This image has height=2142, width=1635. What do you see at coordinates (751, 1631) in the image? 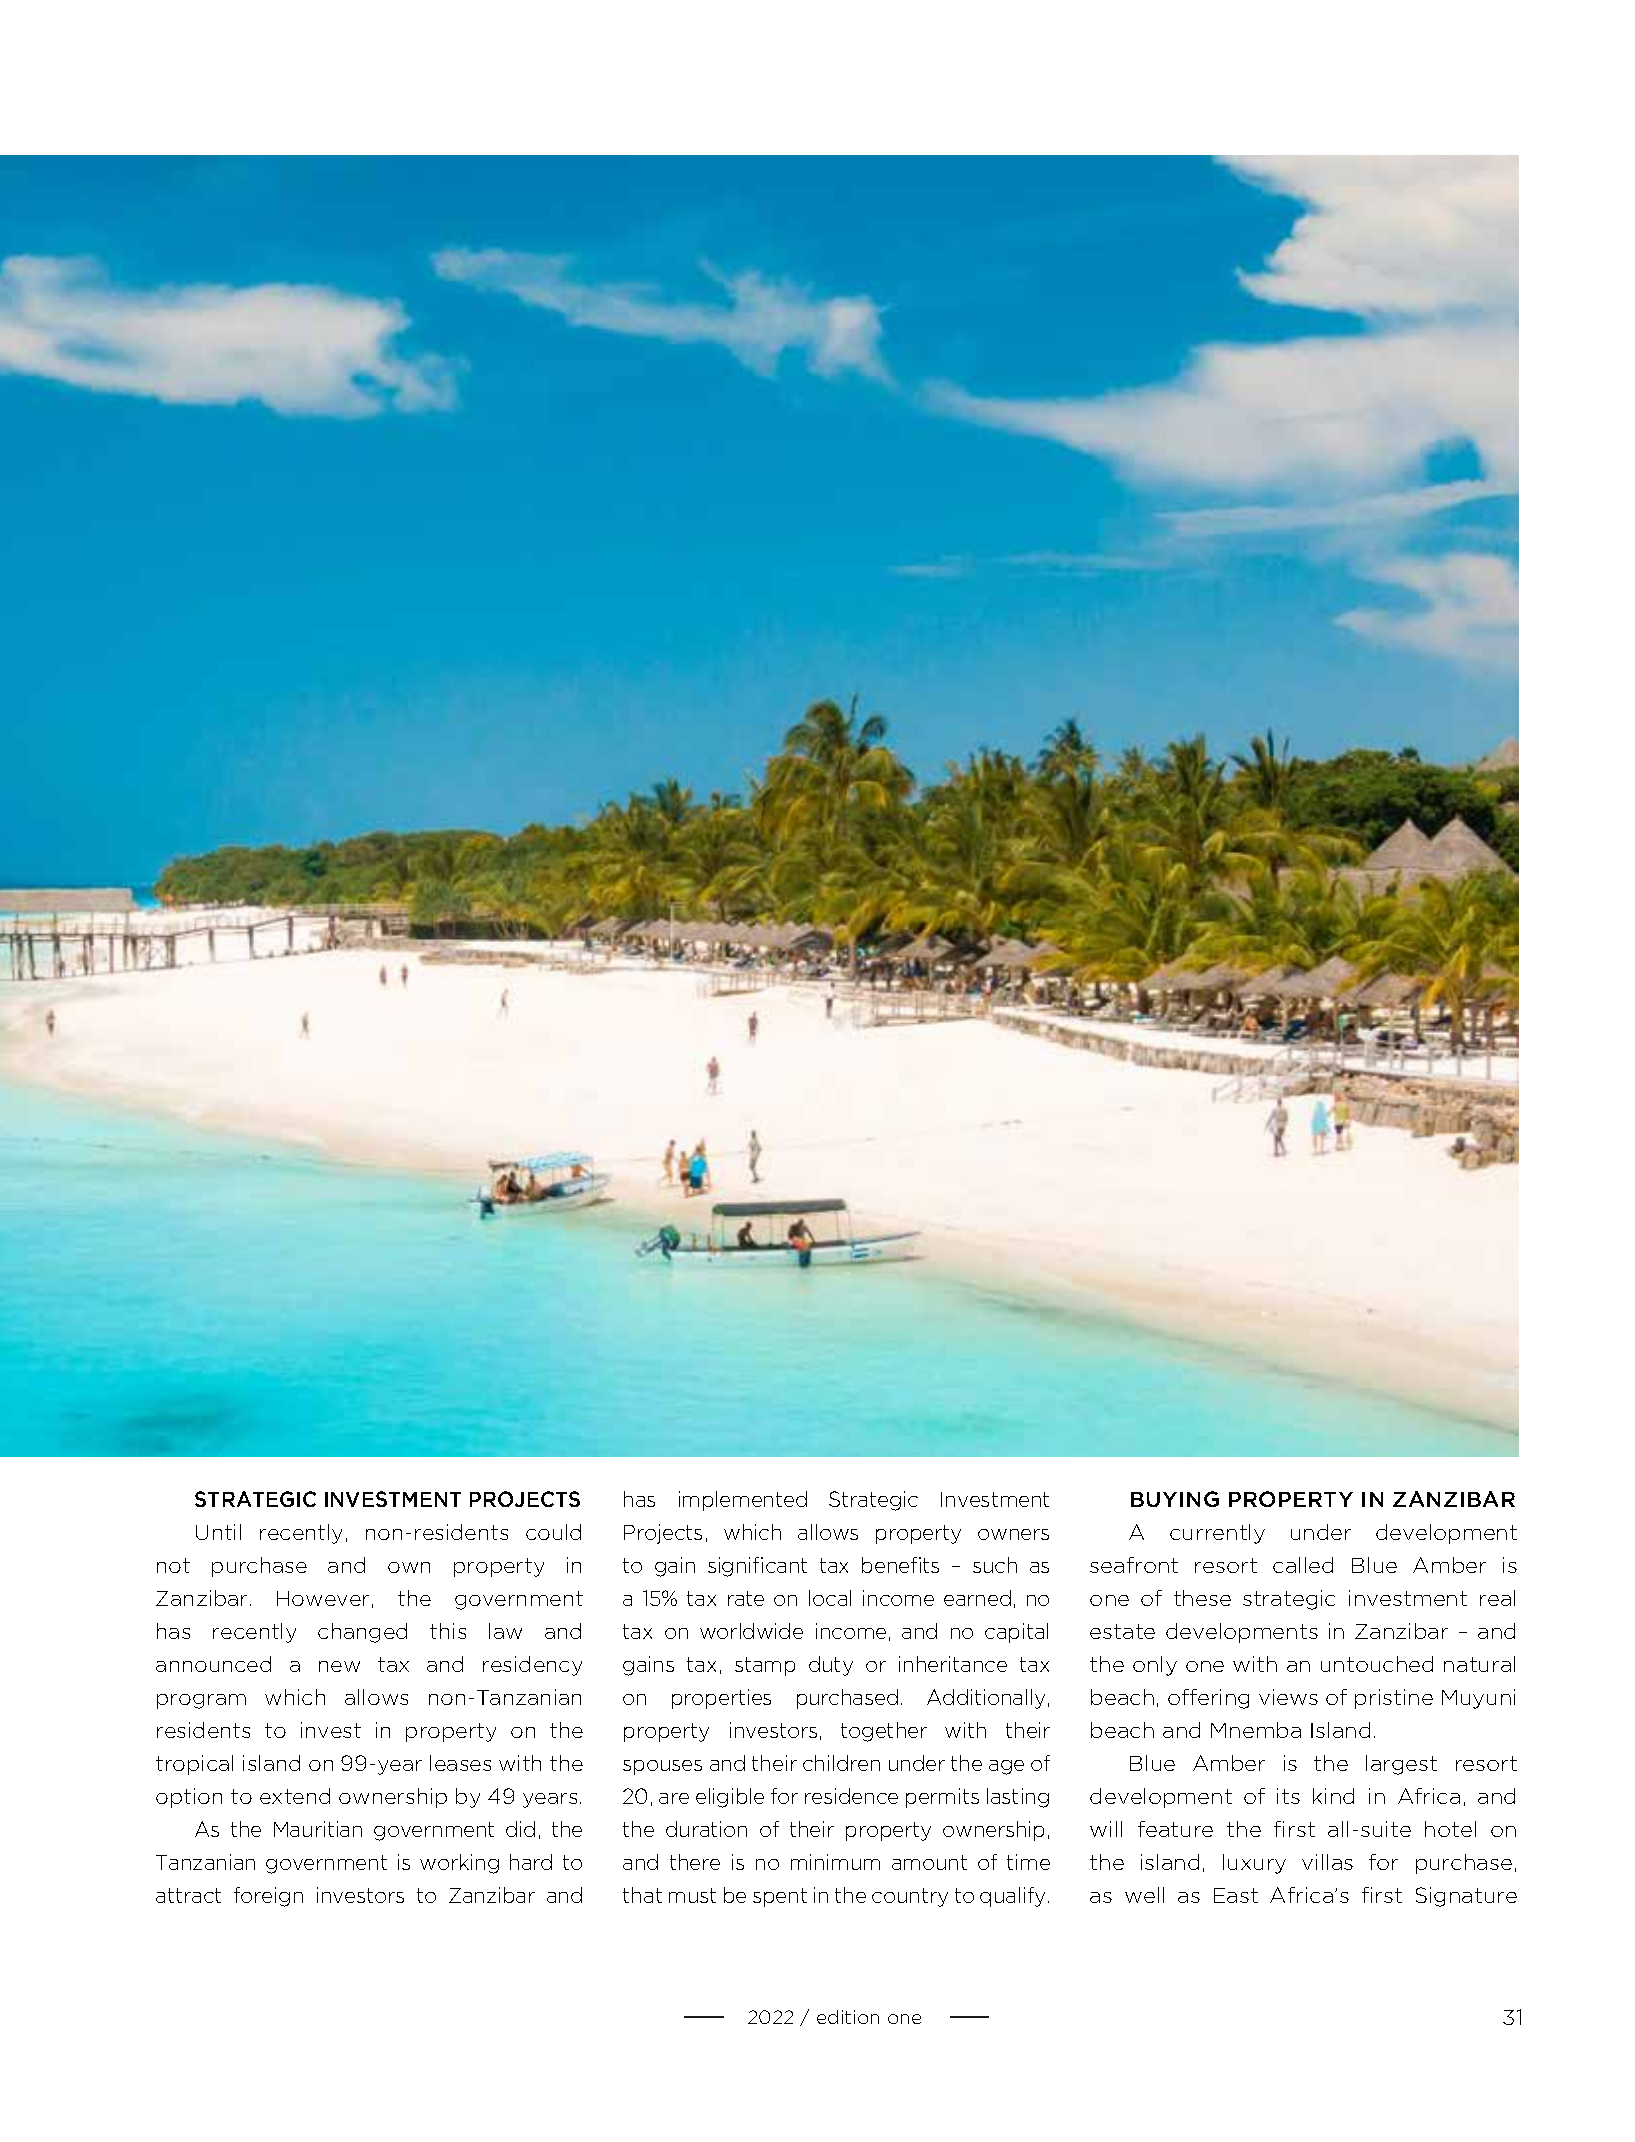
I see `worldwide` at bounding box center [751, 1631].
